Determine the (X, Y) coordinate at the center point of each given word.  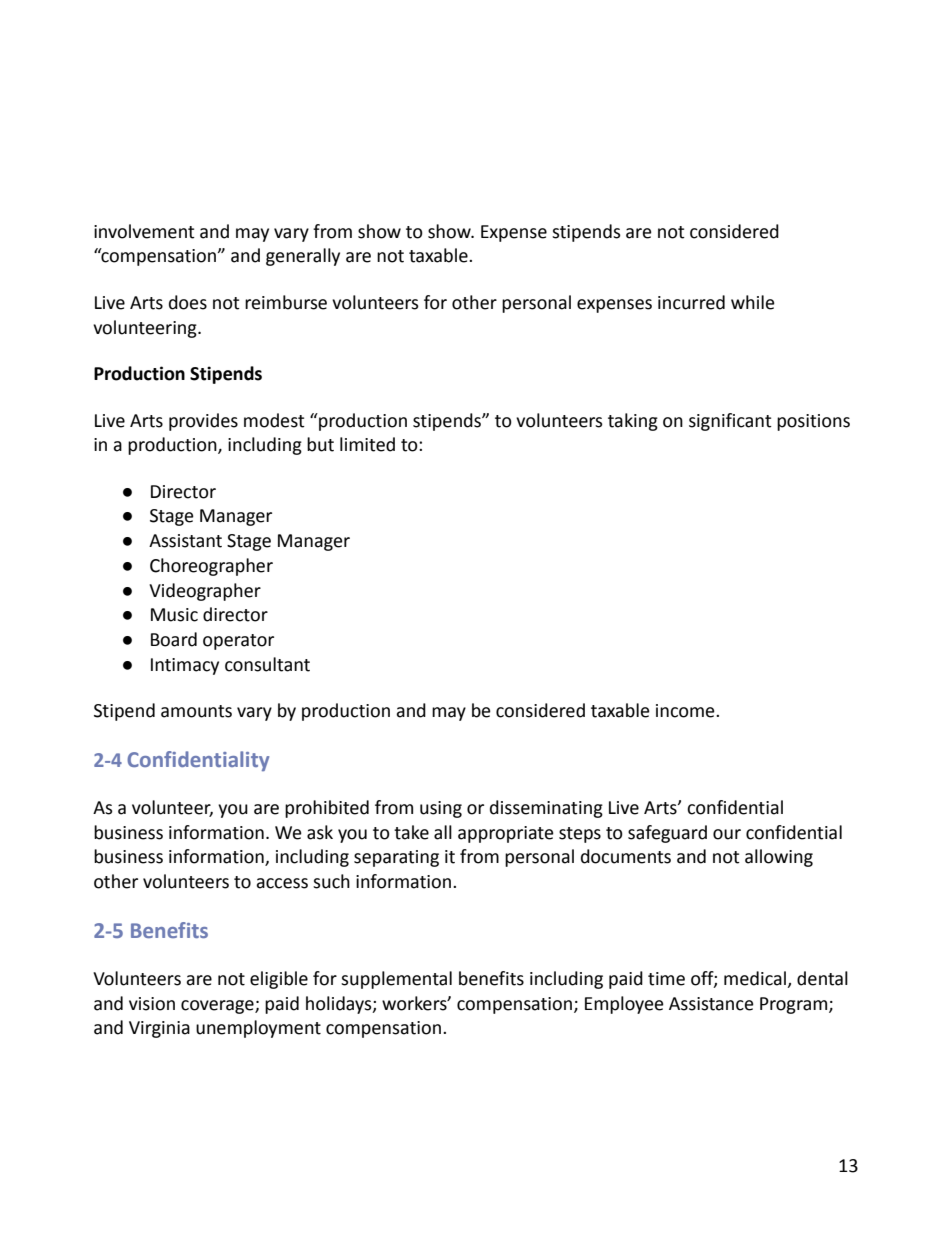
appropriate (506, 834)
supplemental (396, 980)
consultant (267, 664)
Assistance (711, 1004)
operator (238, 642)
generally (303, 257)
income (686, 711)
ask (320, 832)
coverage (218, 1007)
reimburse (286, 302)
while (753, 302)
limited (367, 444)
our (727, 834)
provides (203, 422)
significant (730, 422)
